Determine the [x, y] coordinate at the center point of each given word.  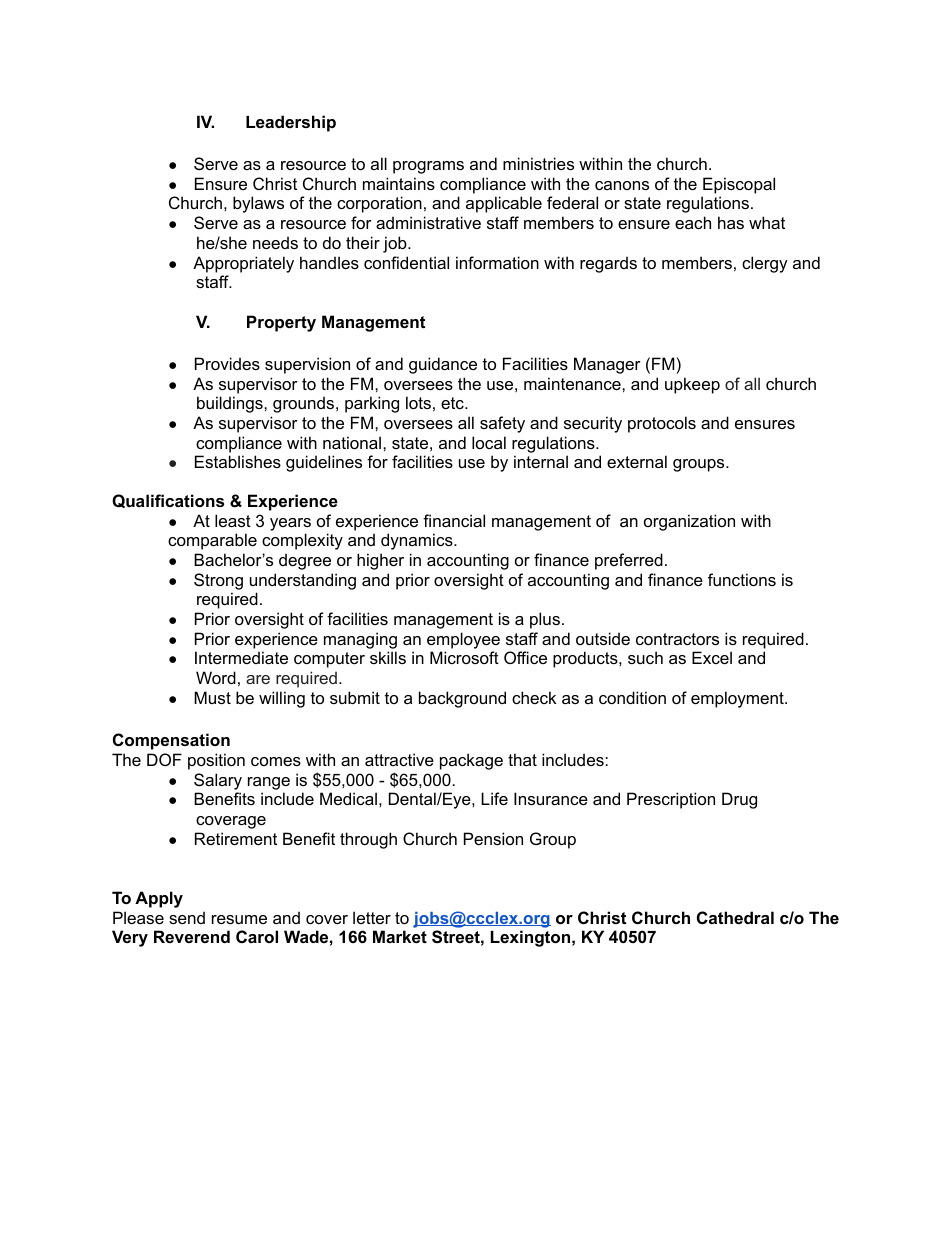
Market [400, 936]
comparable [212, 541]
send [187, 917]
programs [428, 167]
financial [454, 520]
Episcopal [739, 185]
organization [689, 522]
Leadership [291, 123]
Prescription [671, 800]
